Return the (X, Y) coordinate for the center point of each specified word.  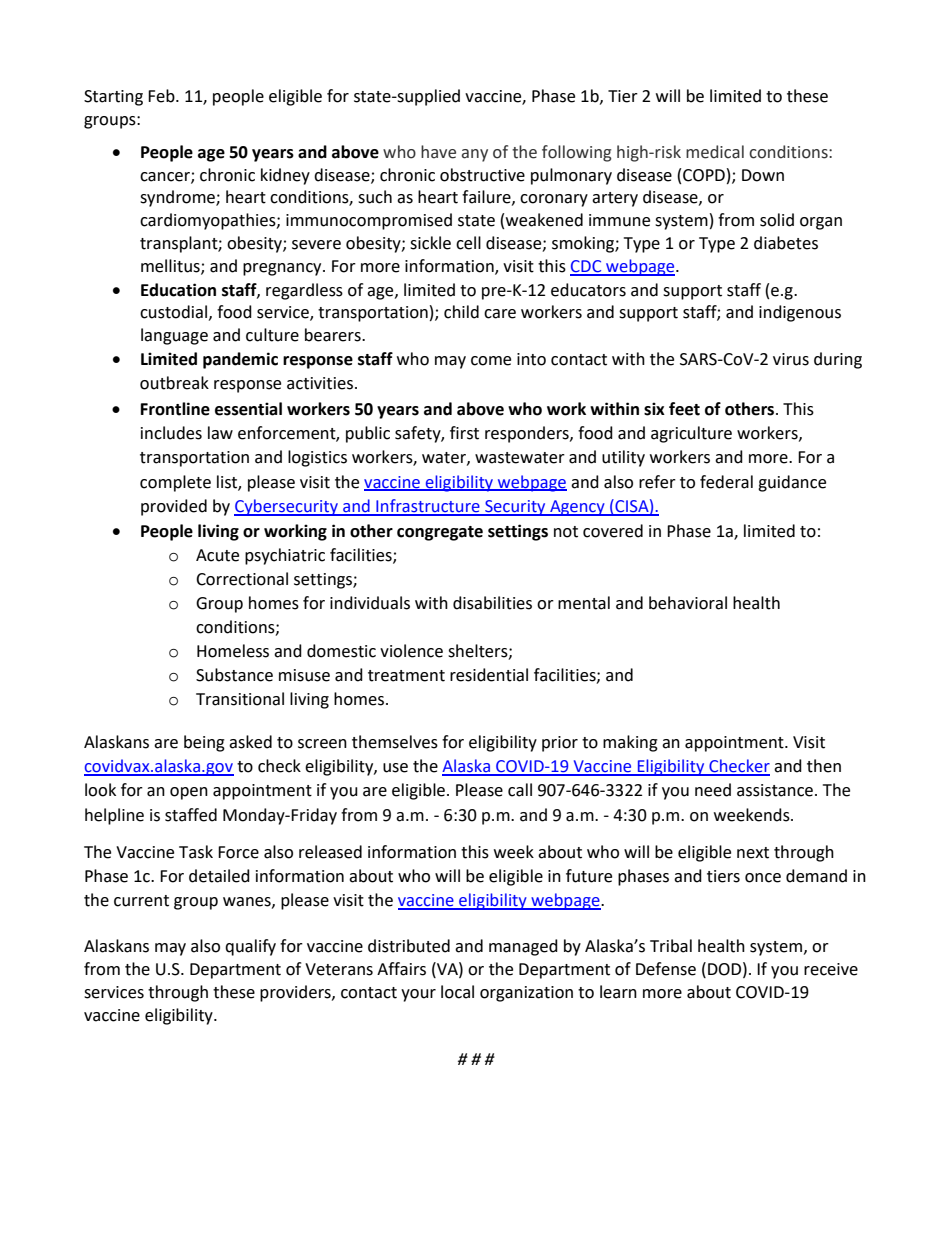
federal (726, 482)
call (520, 790)
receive (831, 969)
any (475, 155)
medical (715, 152)
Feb (162, 96)
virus (791, 359)
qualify (250, 947)
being (204, 743)
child (461, 312)
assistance (775, 790)
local (457, 992)
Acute (217, 555)
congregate (440, 533)
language (174, 336)
